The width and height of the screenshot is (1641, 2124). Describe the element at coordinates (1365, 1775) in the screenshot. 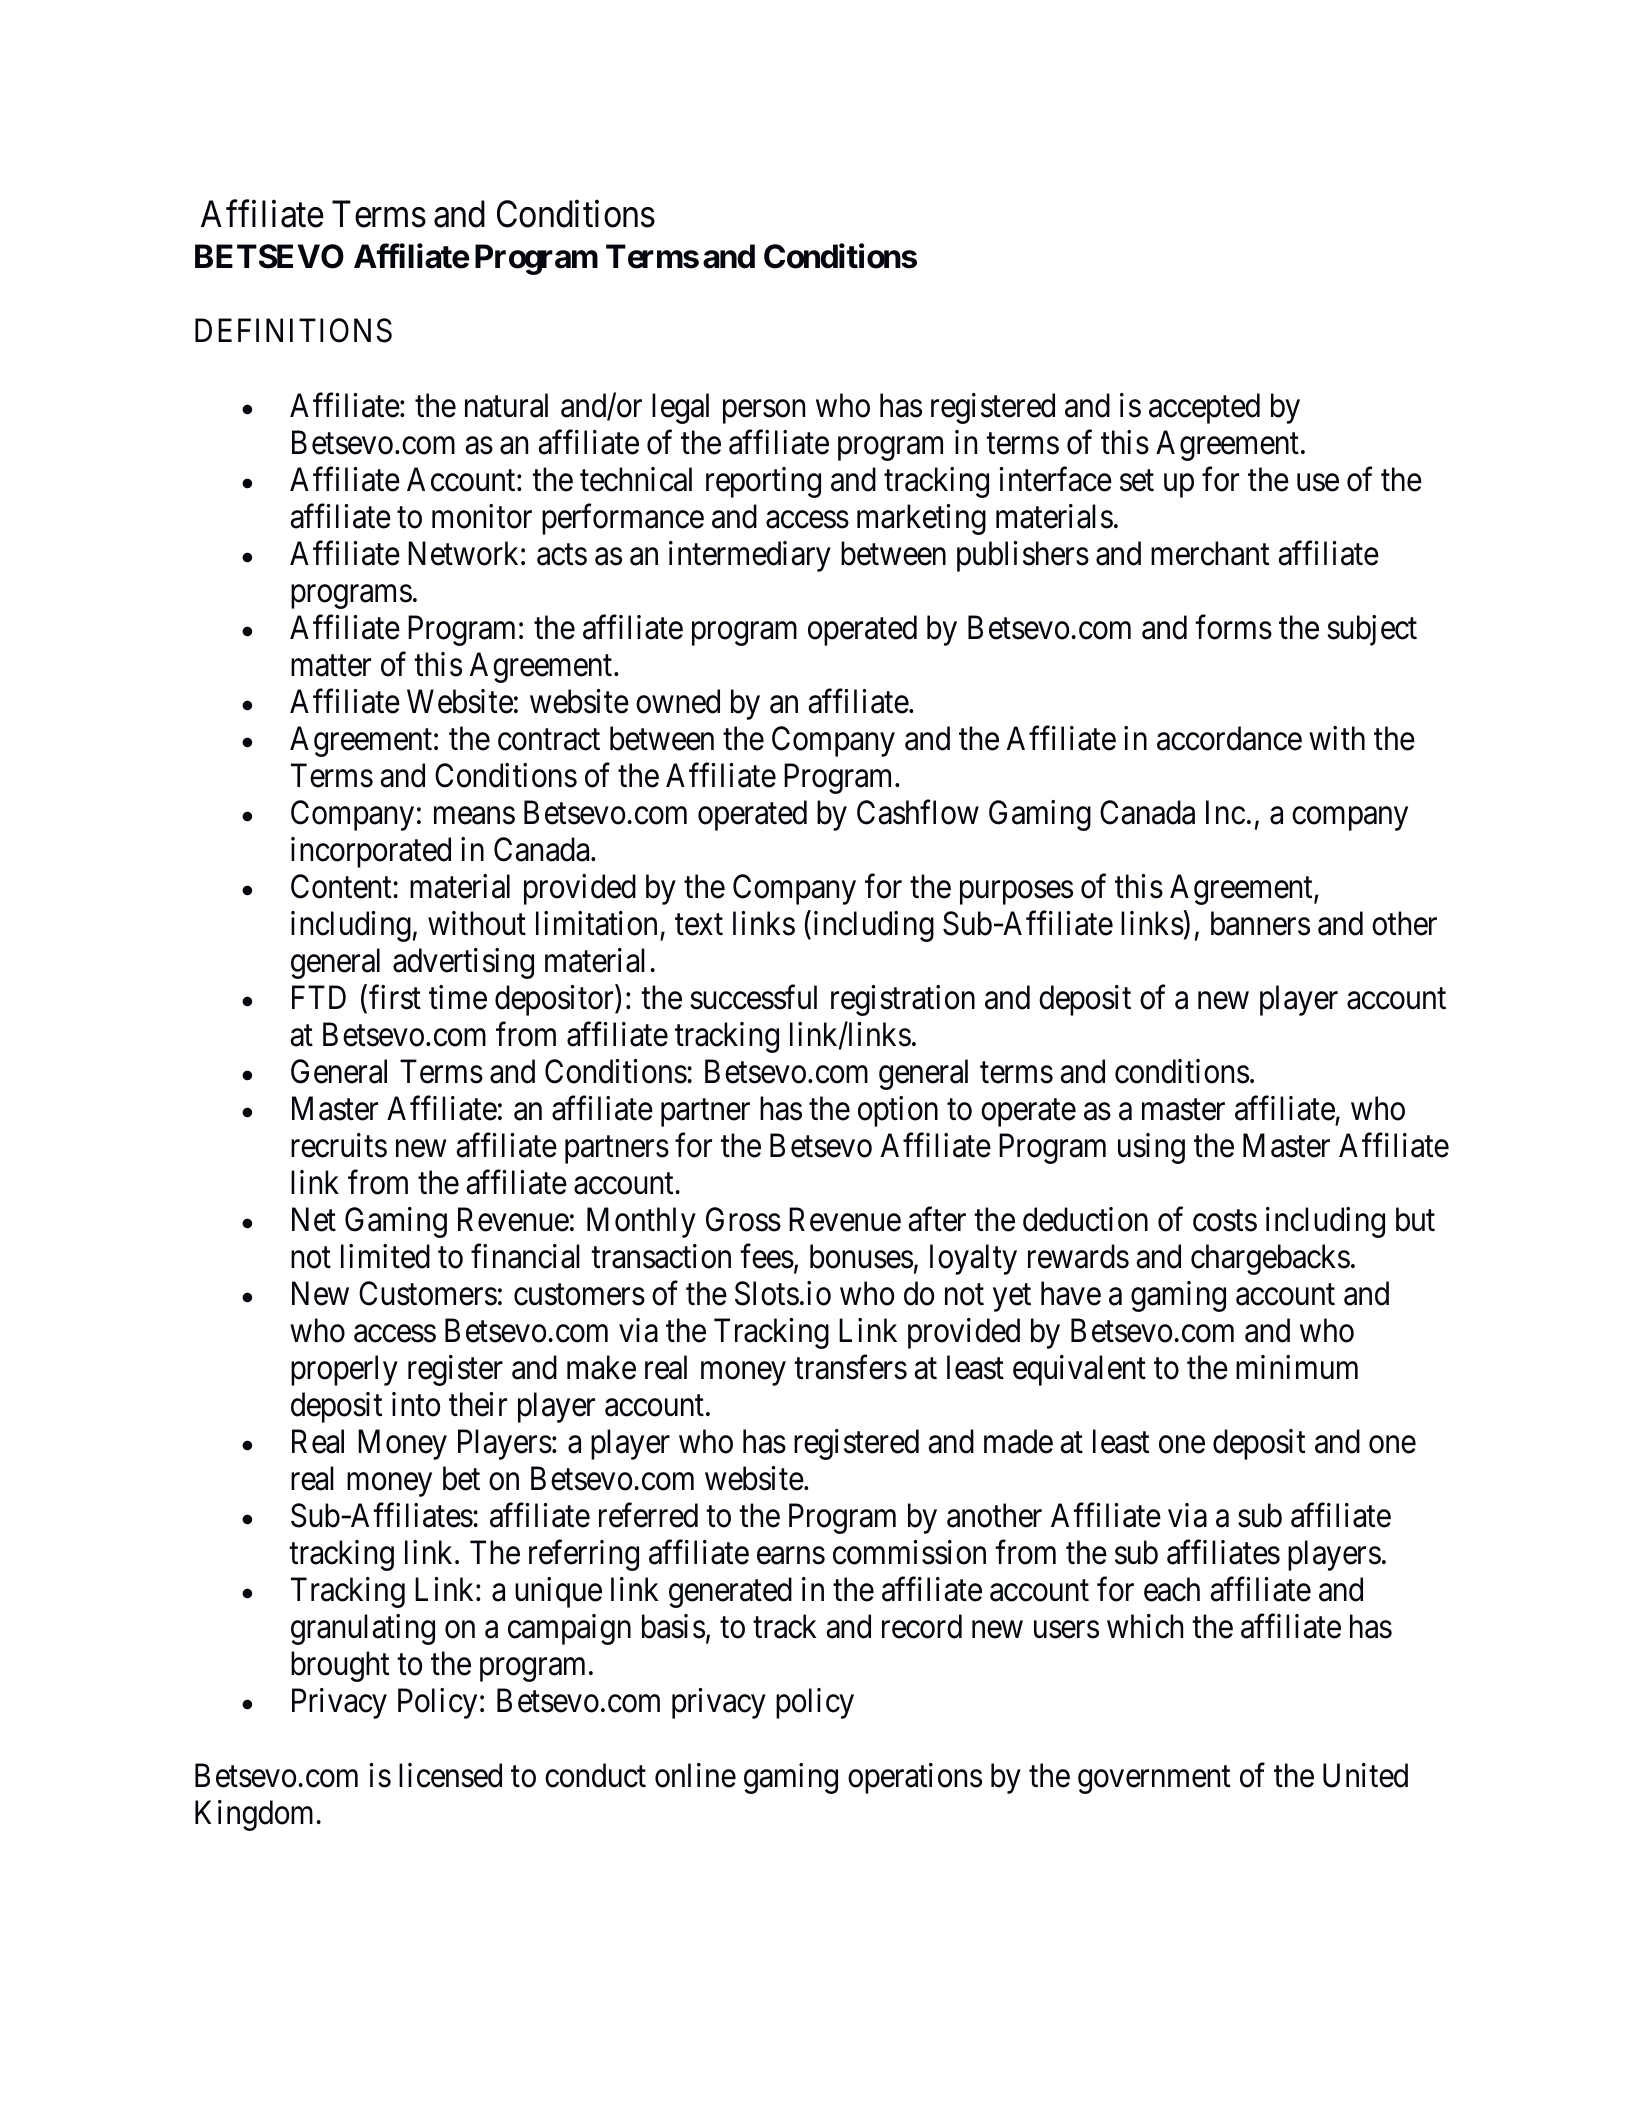

I see `United` at that location.
